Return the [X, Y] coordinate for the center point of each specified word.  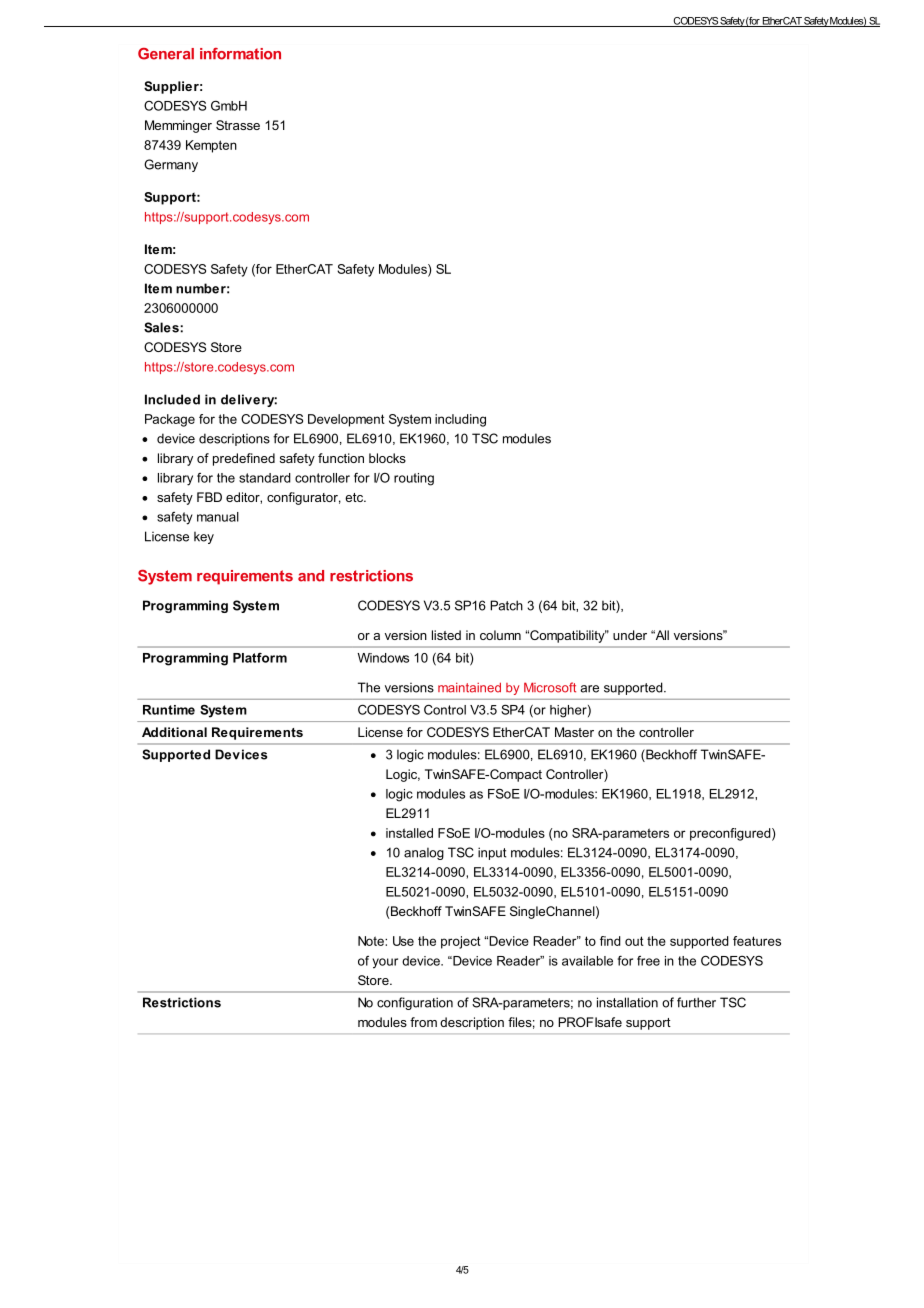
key [204, 538]
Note [372, 941]
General [166, 54]
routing [414, 479]
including [460, 420]
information [240, 54]
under [630, 635]
